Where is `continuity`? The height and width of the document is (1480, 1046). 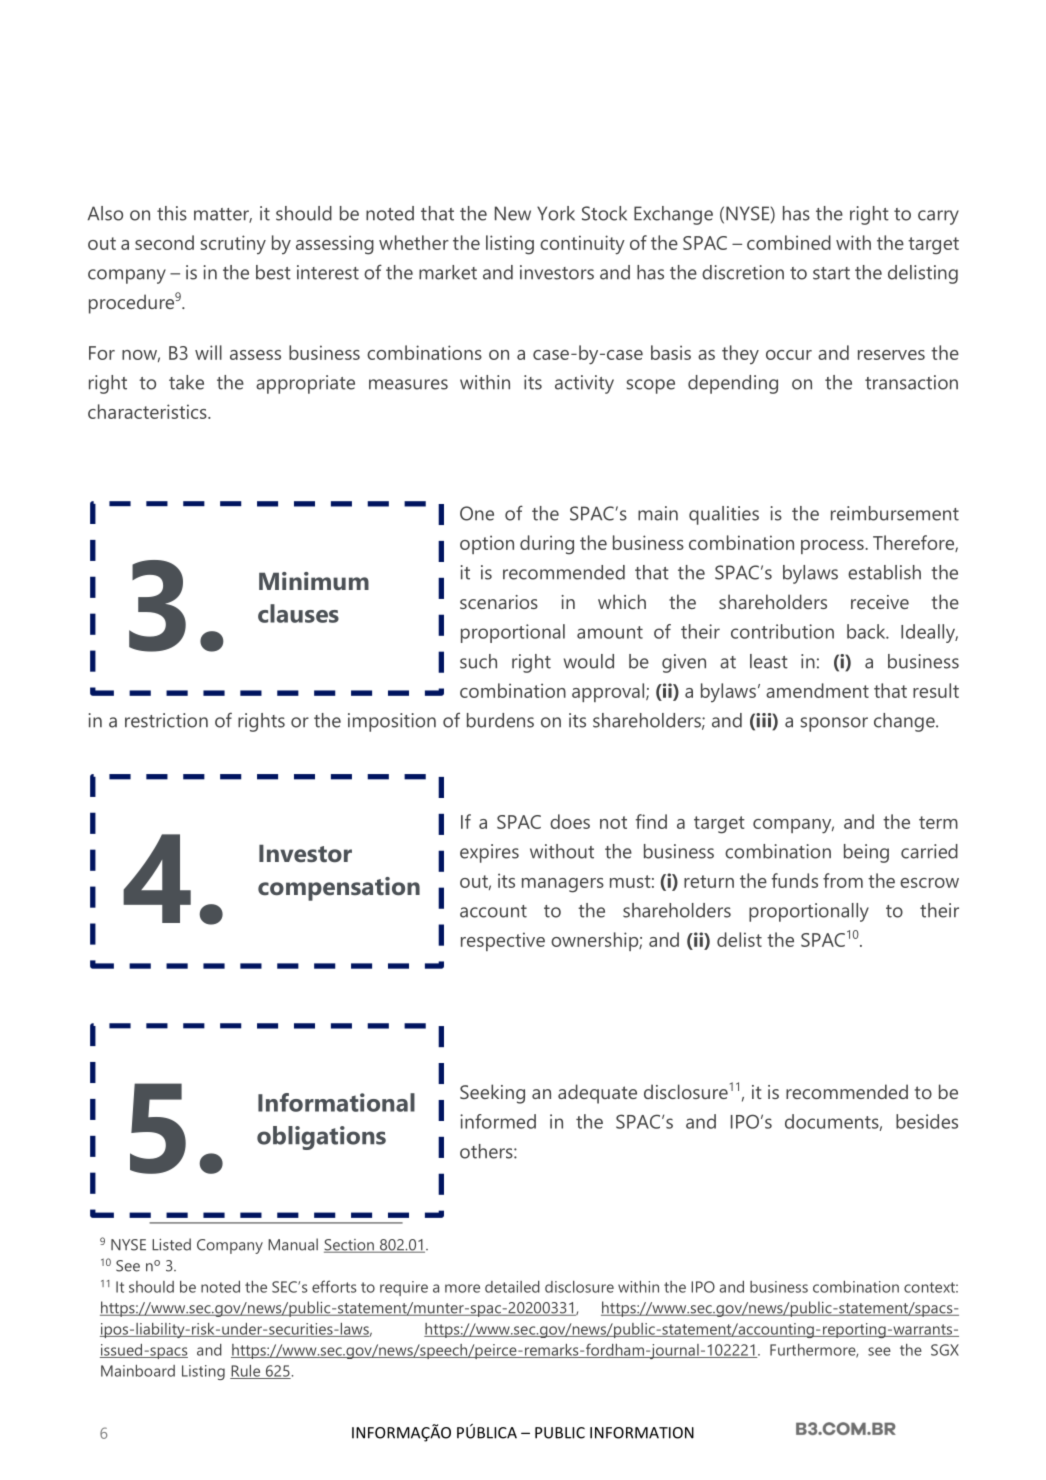
continuity is located at coordinates (582, 245).
